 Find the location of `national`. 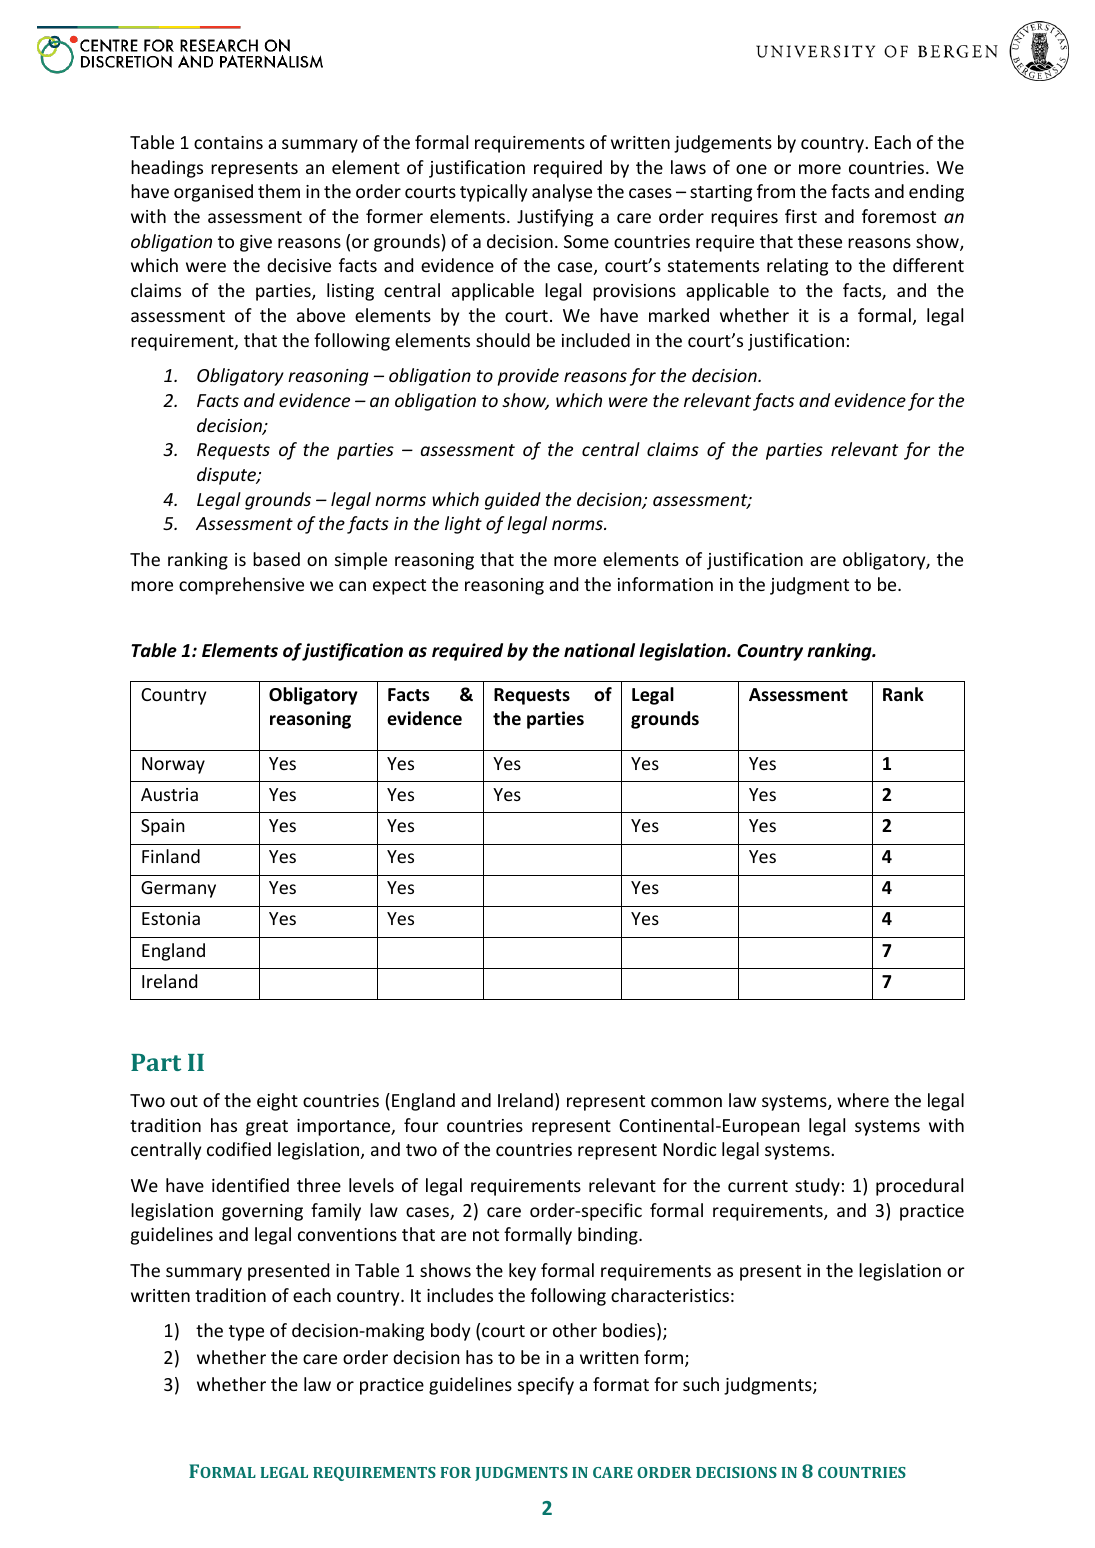

national is located at coordinates (599, 650).
